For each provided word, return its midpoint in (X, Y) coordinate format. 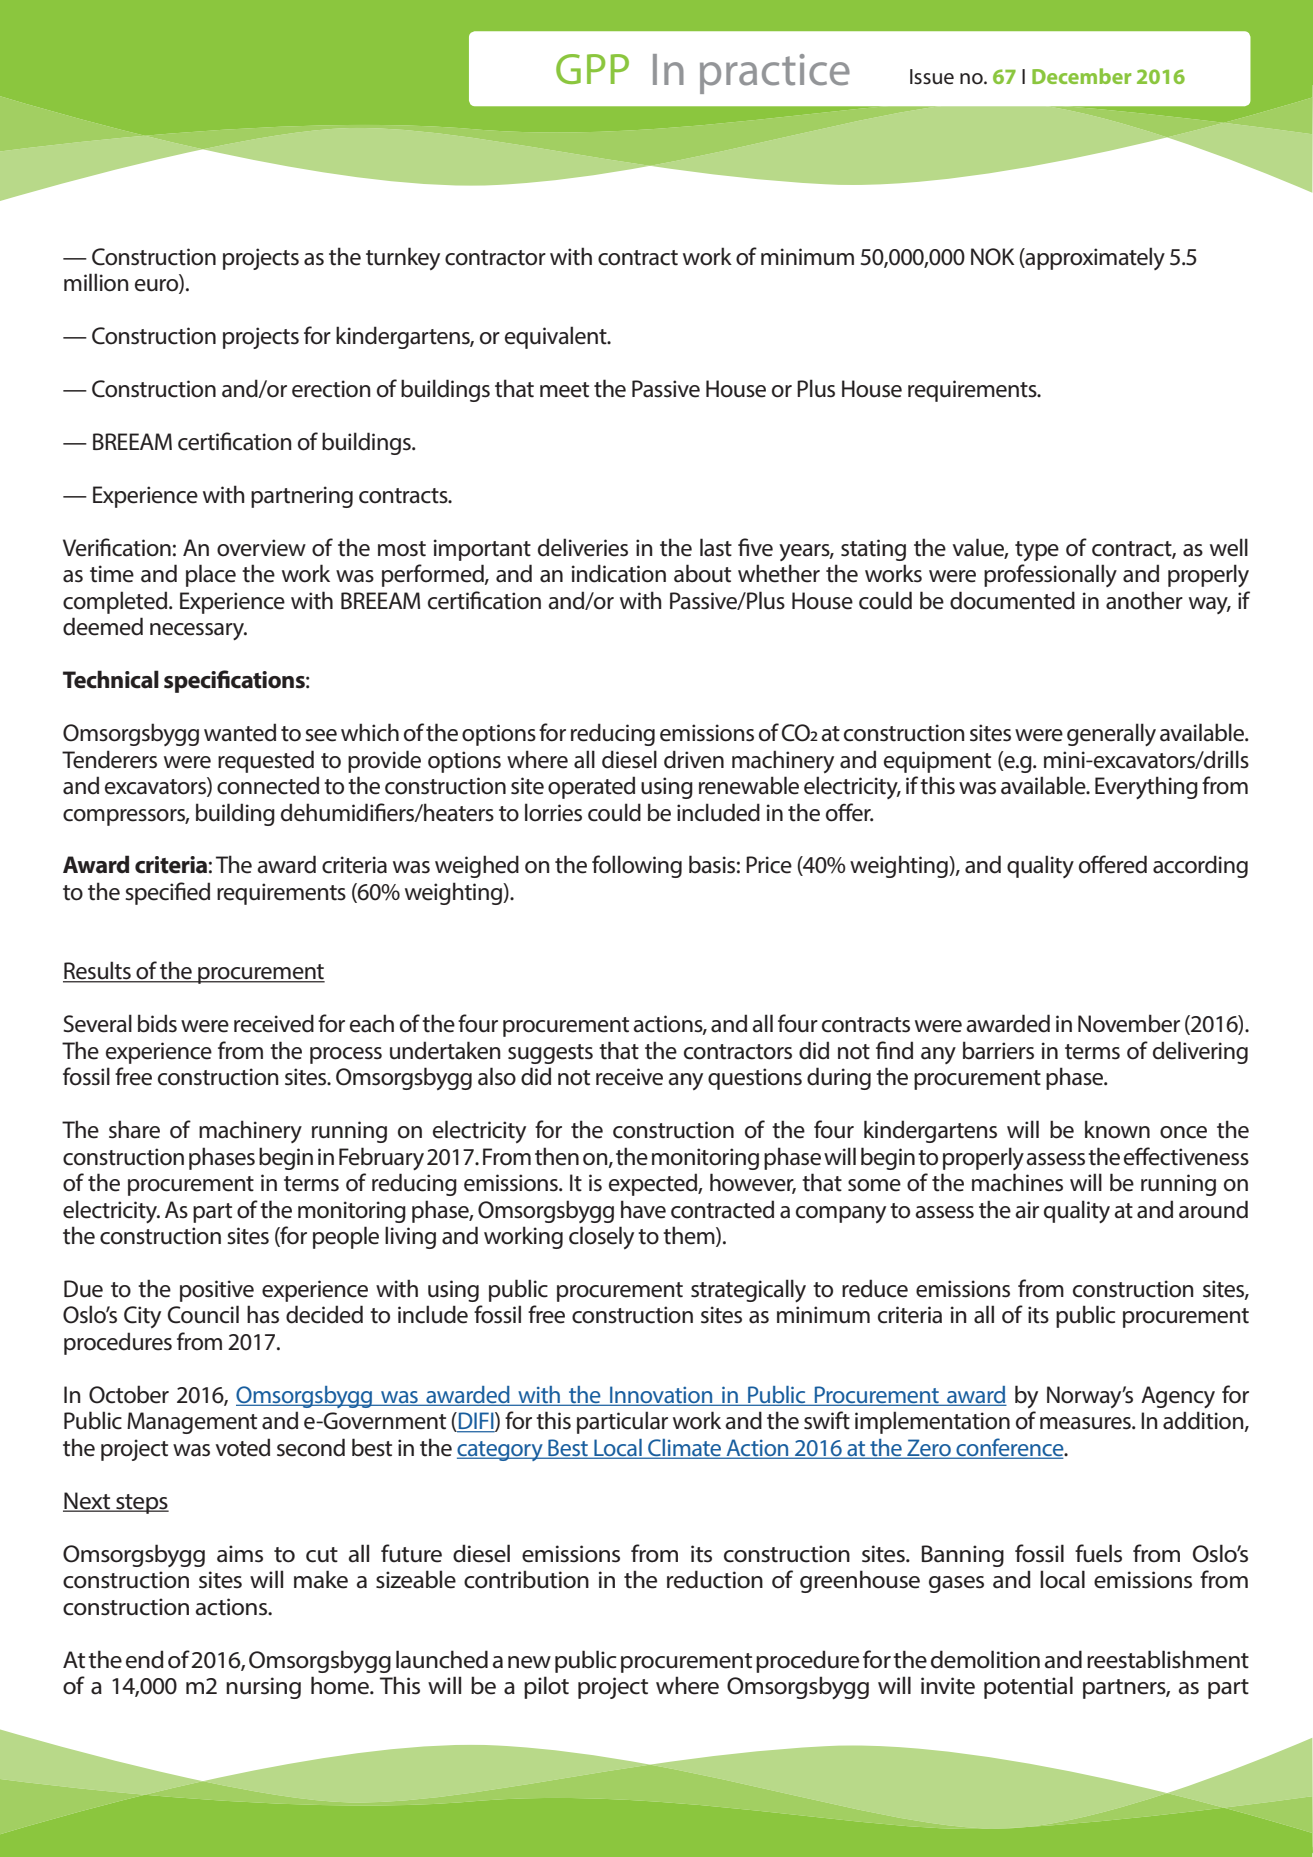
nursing (263, 1688)
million (96, 282)
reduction (715, 1579)
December (1081, 76)
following (637, 866)
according (1200, 866)
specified (167, 893)
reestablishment (1168, 1659)
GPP (592, 69)
